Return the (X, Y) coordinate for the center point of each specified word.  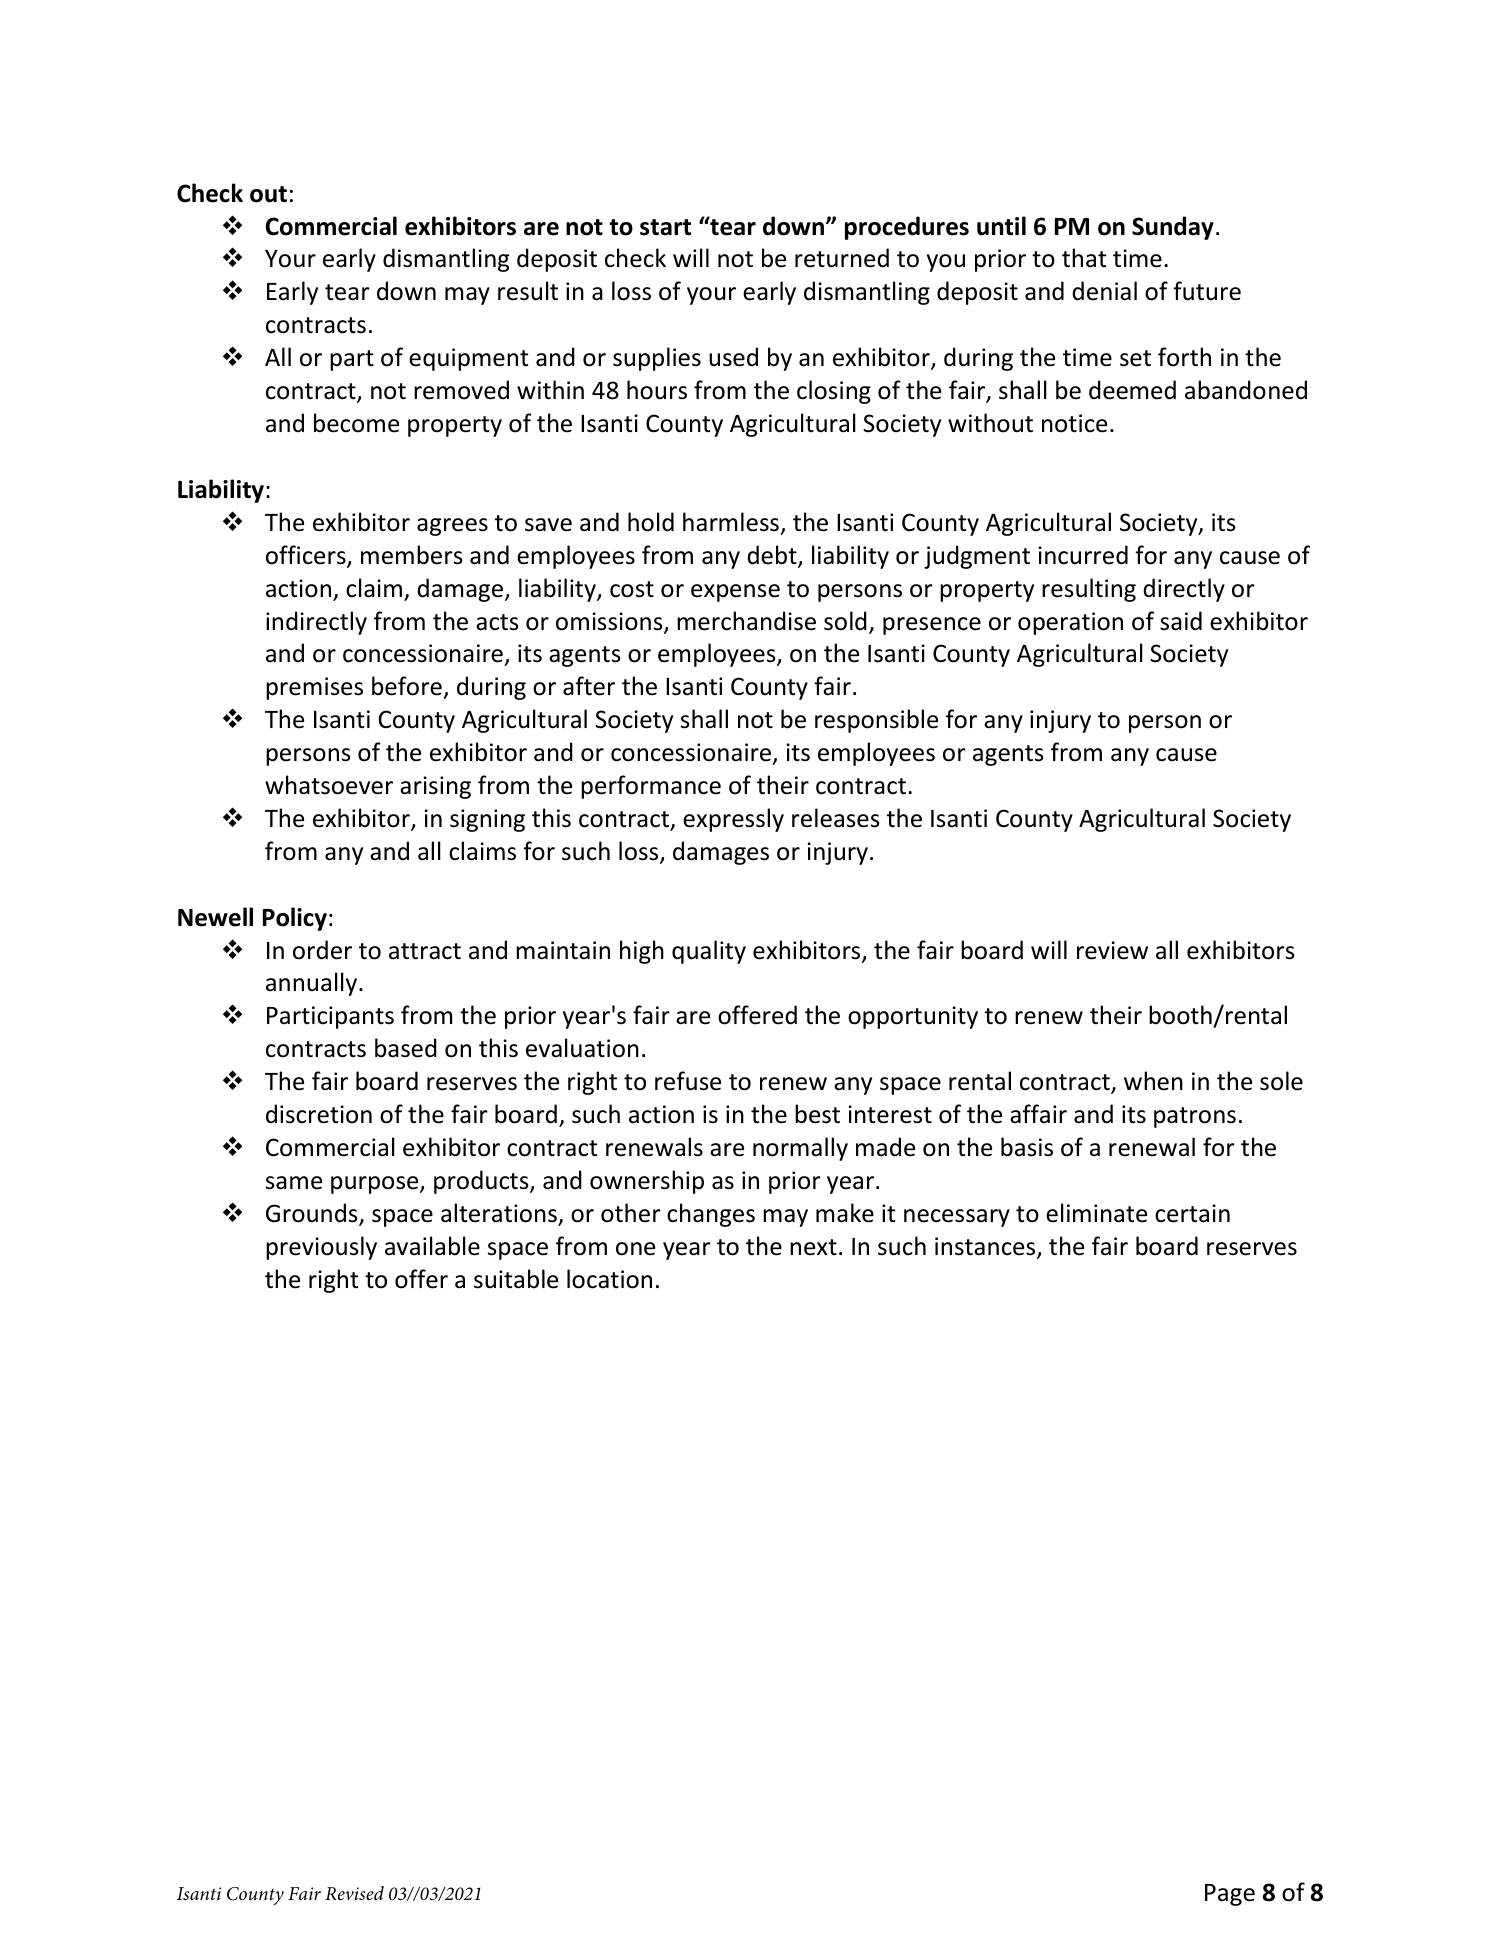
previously (321, 1248)
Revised (354, 1893)
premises (314, 688)
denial (1104, 291)
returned (842, 258)
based (406, 1048)
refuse (688, 1081)
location (609, 1279)
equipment (468, 359)
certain (1192, 1213)
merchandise (746, 621)
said (1181, 621)
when (1153, 1081)
